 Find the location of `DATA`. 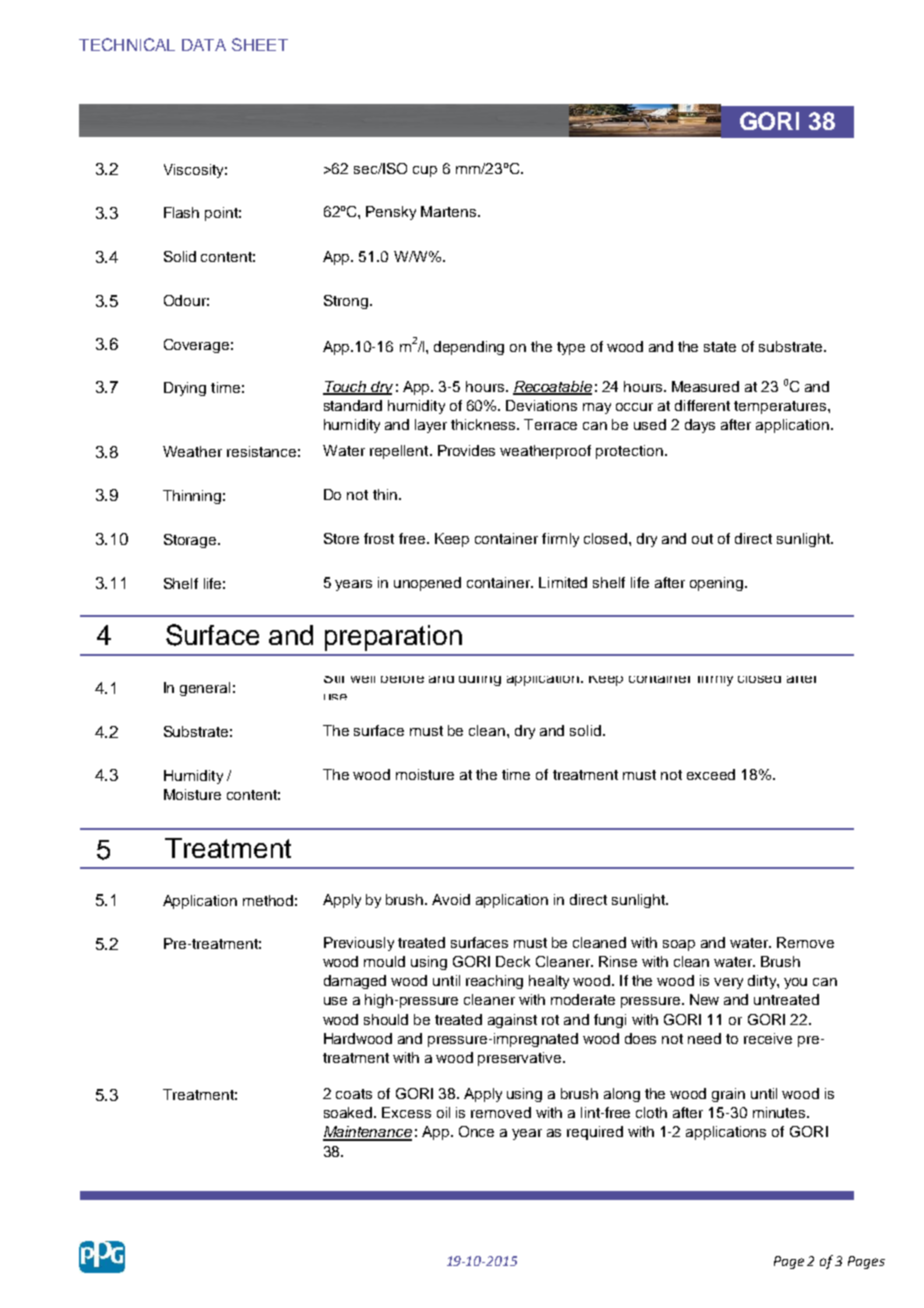

DATA is located at coordinates (204, 45).
